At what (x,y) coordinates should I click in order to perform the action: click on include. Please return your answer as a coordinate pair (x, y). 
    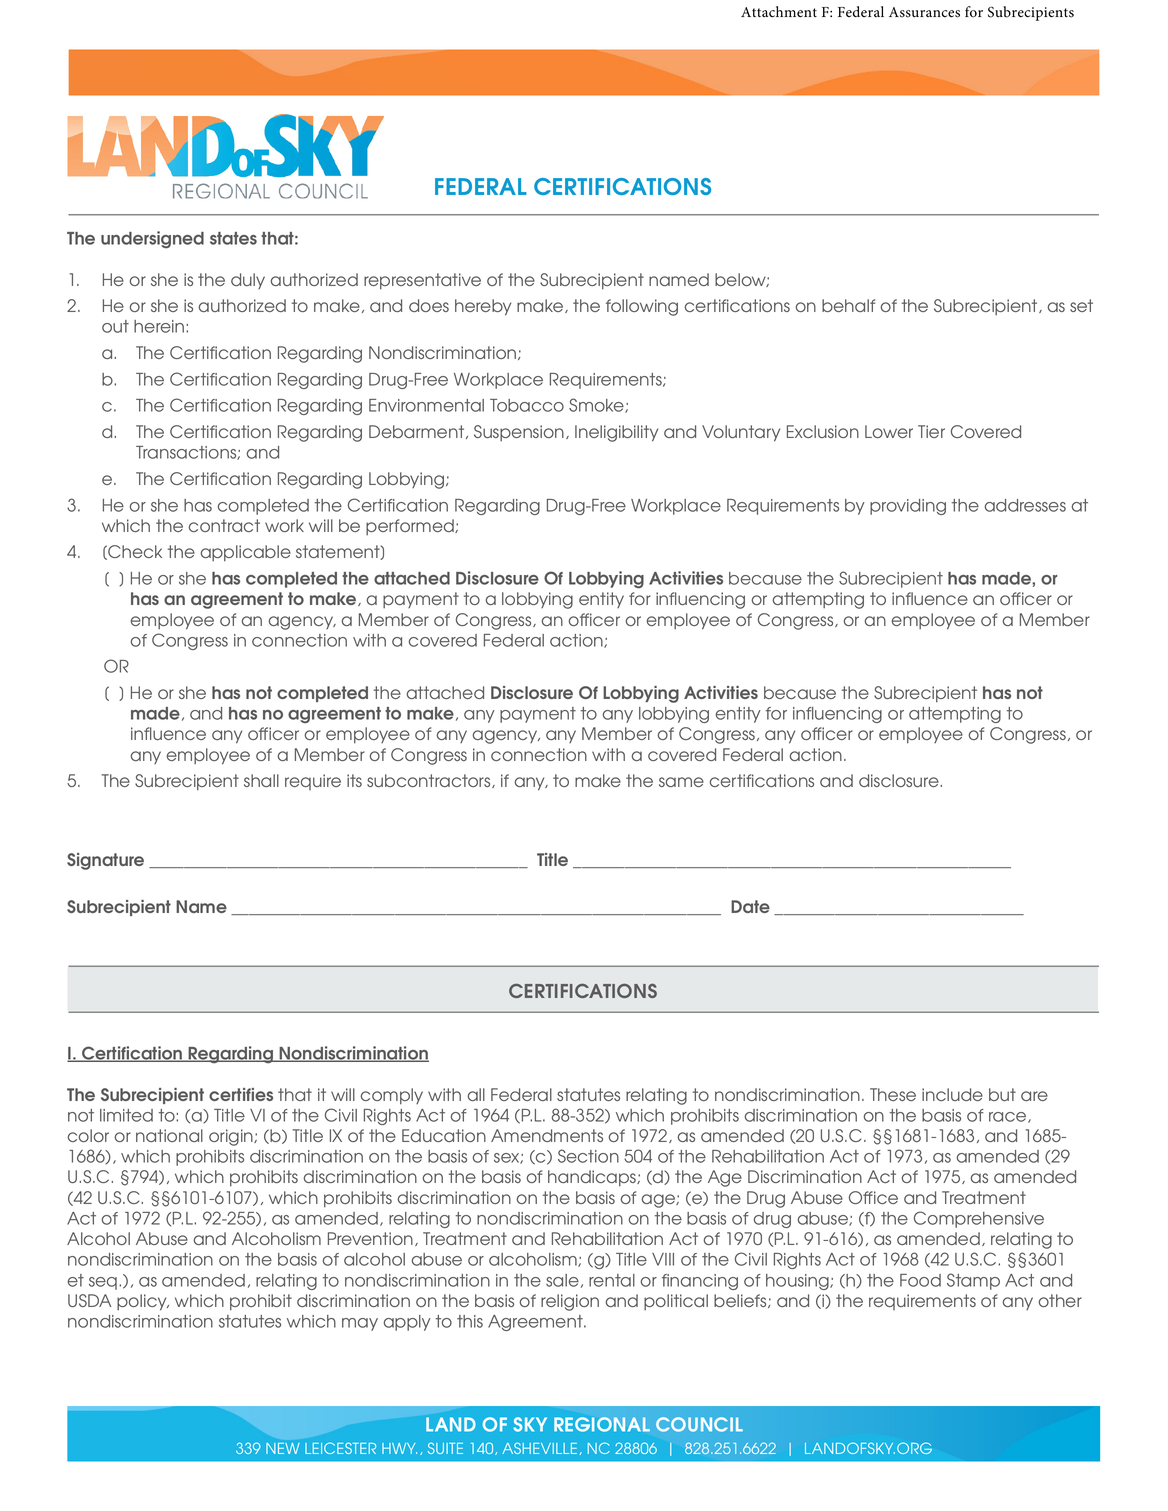
    Looking at the image, I should click on (952, 1094).
